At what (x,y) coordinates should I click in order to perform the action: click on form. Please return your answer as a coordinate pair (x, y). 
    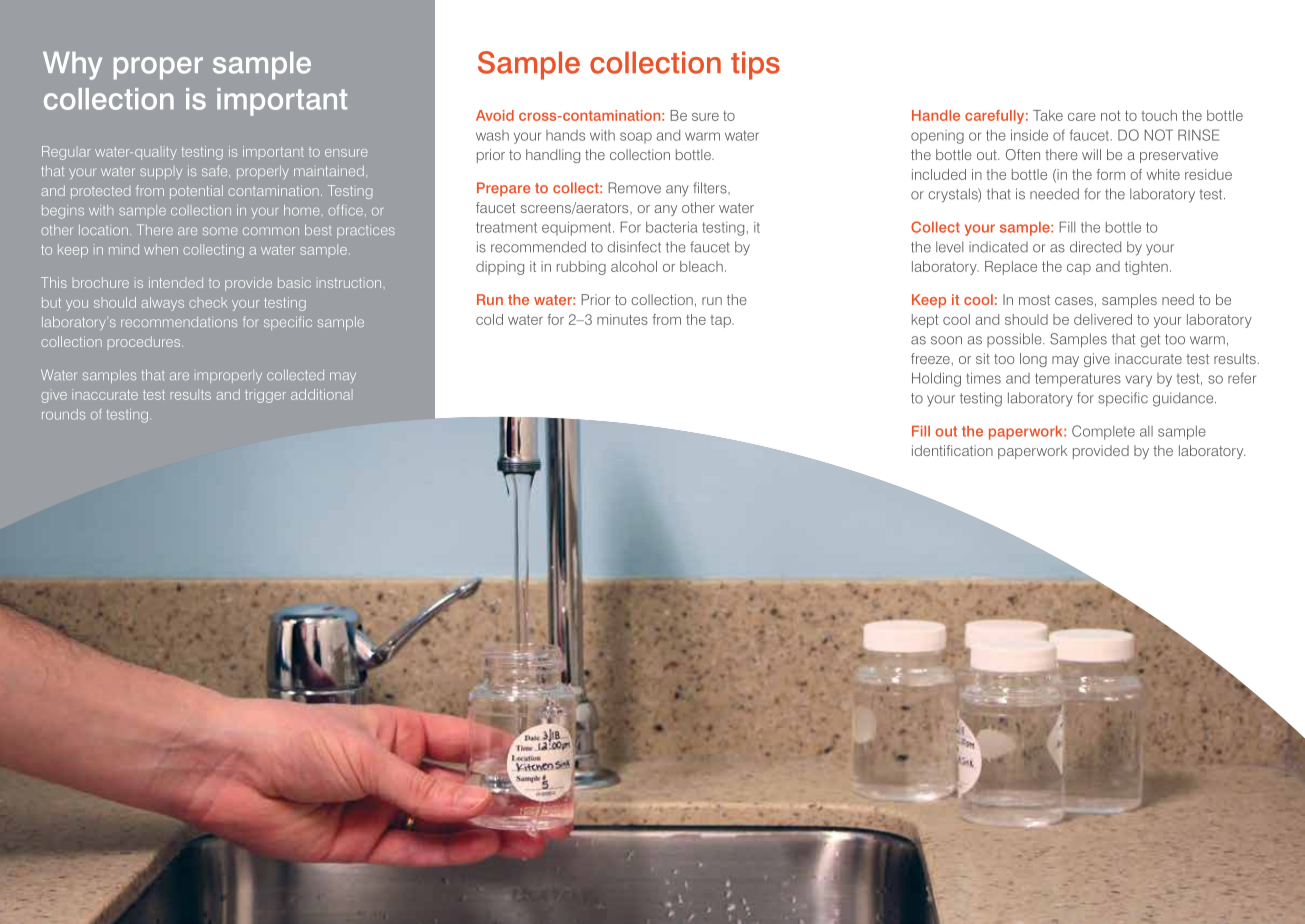
    Looking at the image, I should click on (1110, 174).
